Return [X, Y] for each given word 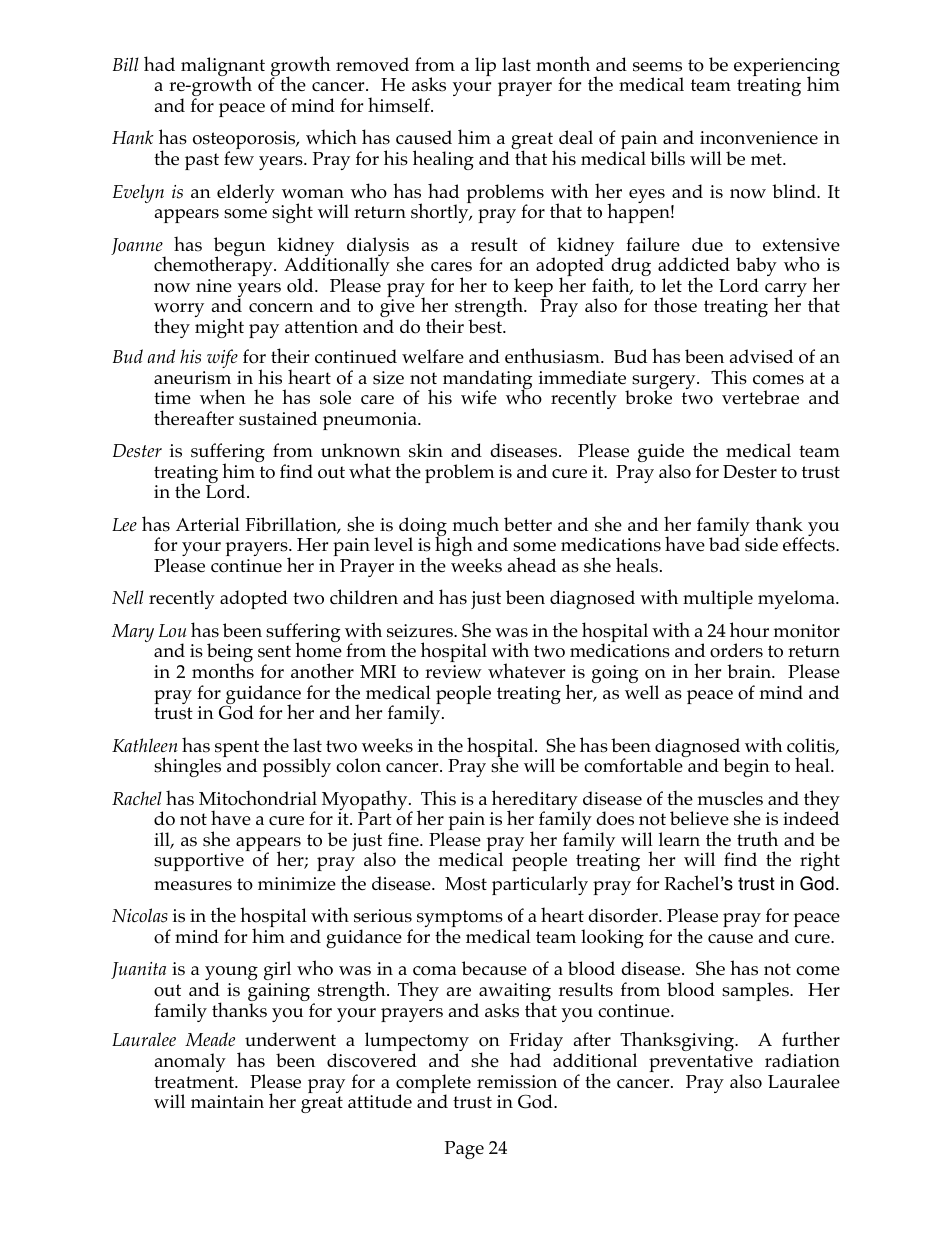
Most [466, 884]
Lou [172, 630]
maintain [227, 1101]
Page [464, 1150]
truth [757, 838]
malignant [223, 68]
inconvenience [759, 138]
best [486, 326]
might [219, 327]
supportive [199, 862]
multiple [718, 599]
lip [485, 66]
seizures [421, 631]
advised [761, 356]
